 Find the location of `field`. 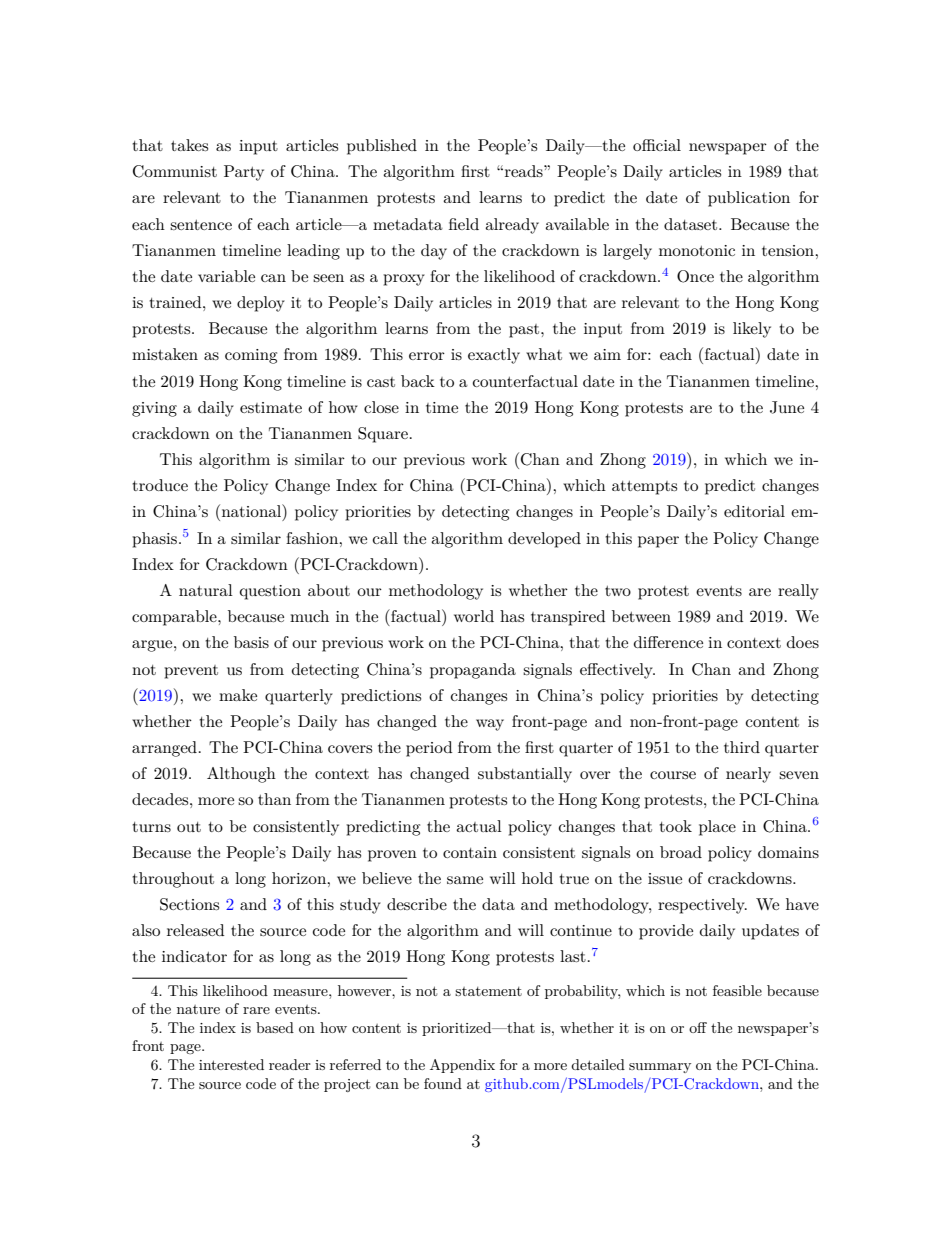

field is located at coordinates (464, 224).
